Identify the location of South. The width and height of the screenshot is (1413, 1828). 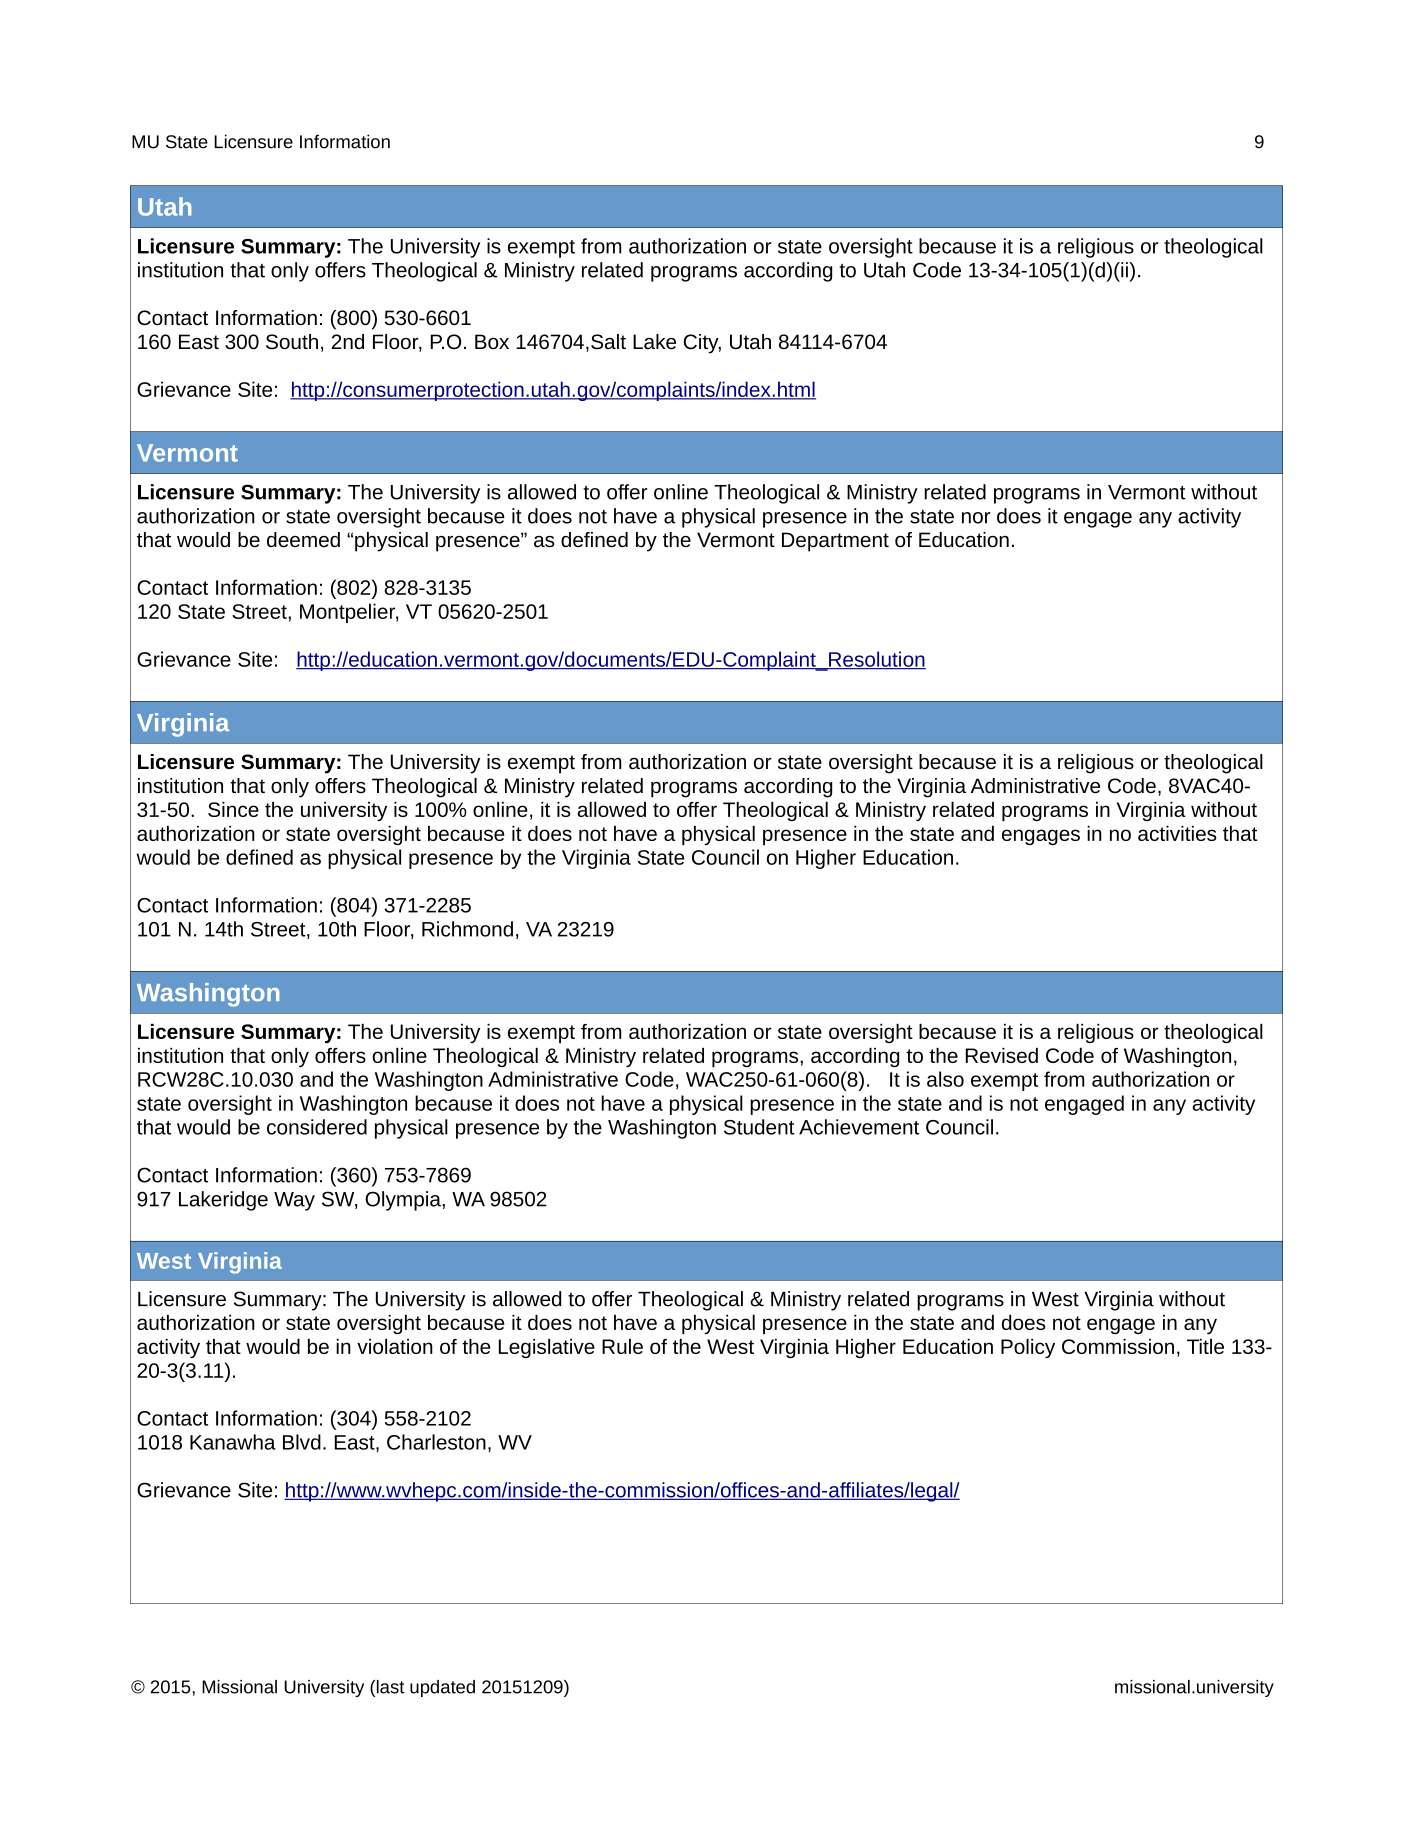
(292, 341).
